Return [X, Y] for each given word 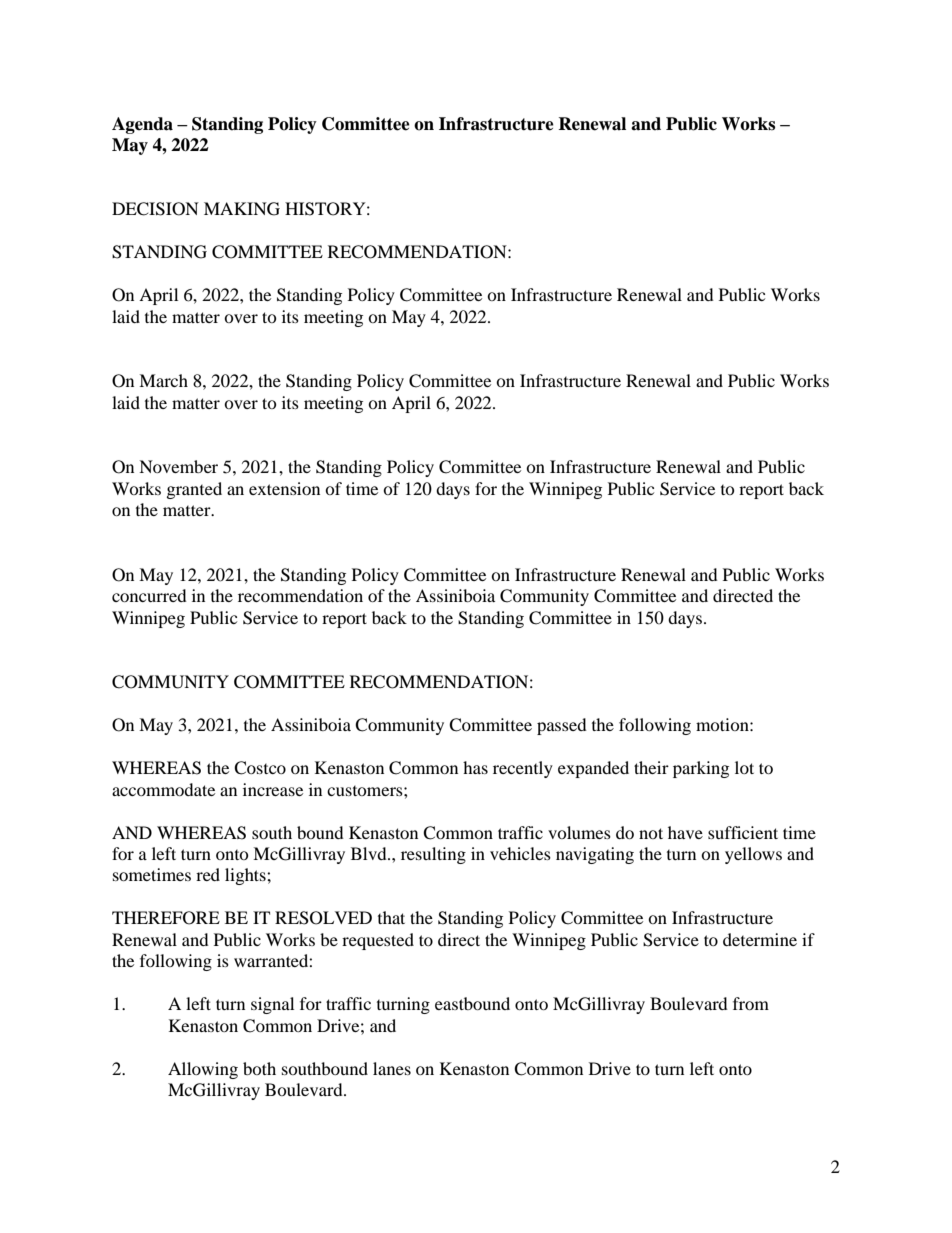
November [178, 466]
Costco [260, 768]
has [475, 767]
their [651, 767]
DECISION [155, 209]
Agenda [142, 125]
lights [246, 876]
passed [562, 726]
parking [701, 769]
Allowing [203, 1070]
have [685, 832]
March [163, 380]
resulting [433, 855]
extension [284, 488]
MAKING [242, 209]
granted [194, 490]
